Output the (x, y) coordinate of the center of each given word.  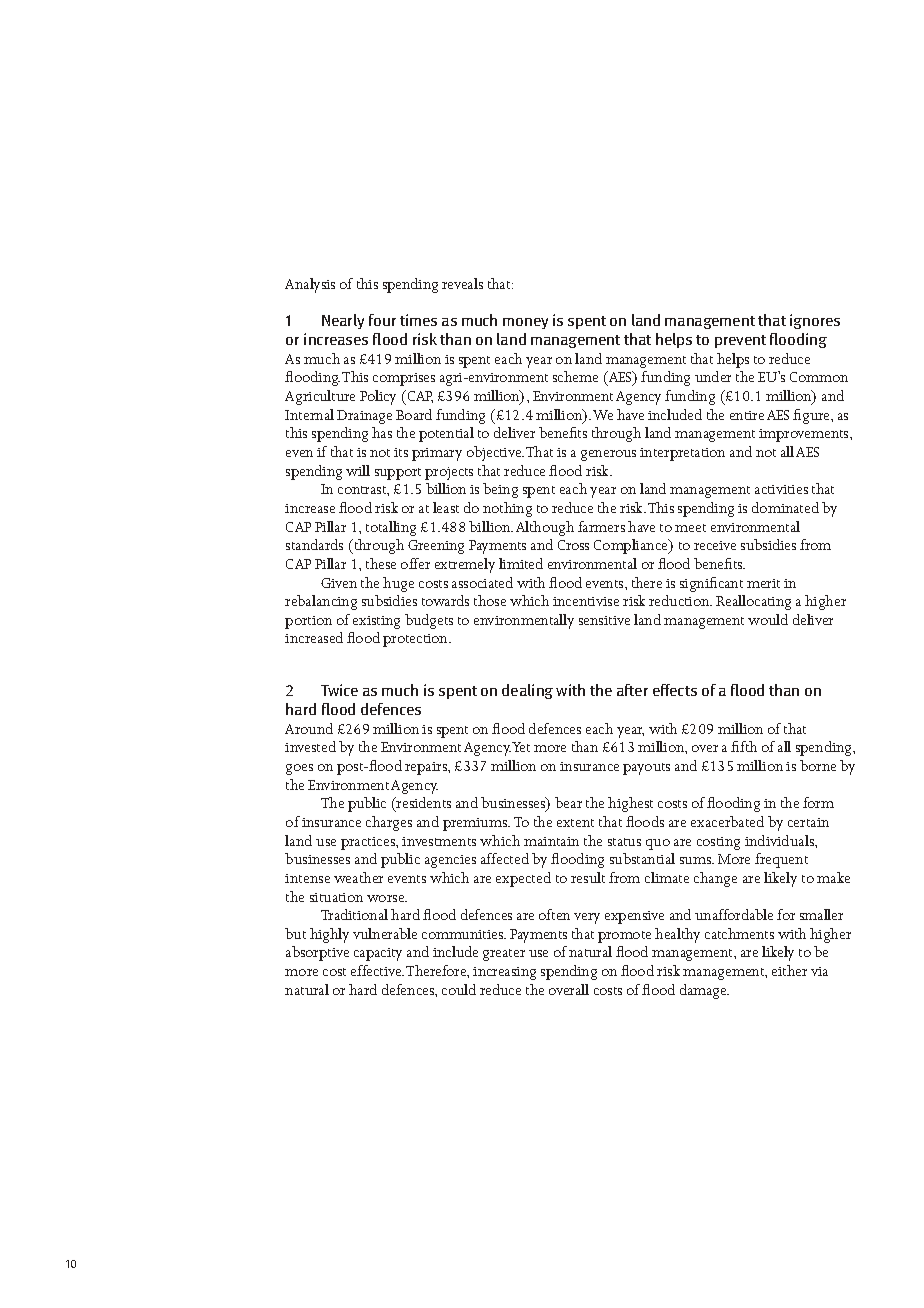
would (768, 619)
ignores (815, 321)
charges (389, 823)
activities (781, 489)
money (525, 323)
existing (376, 622)
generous (608, 455)
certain (808, 822)
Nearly (343, 321)
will (358, 470)
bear (568, 802)
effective (377, 970)
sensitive (604, 620)
